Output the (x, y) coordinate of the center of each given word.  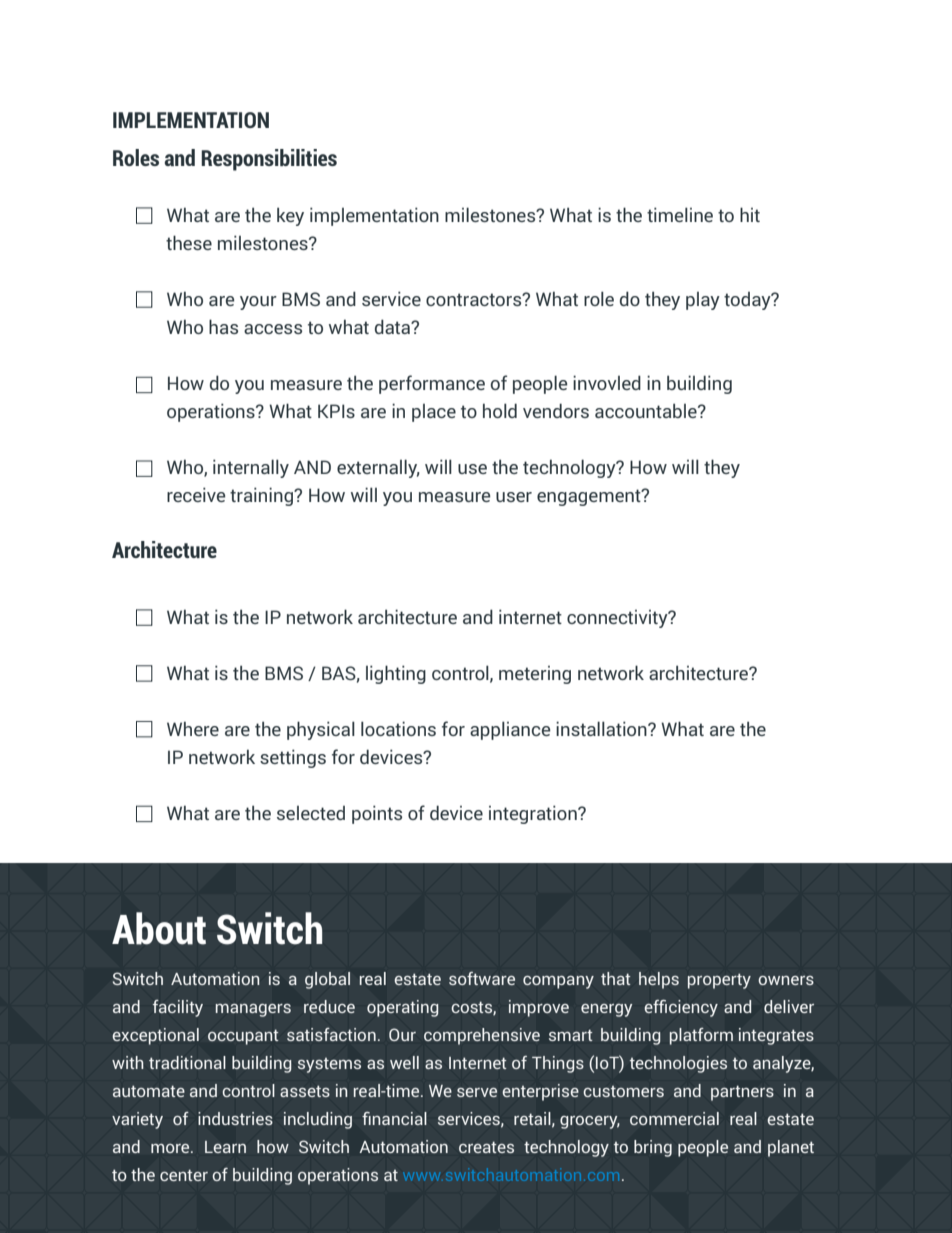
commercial (674, 1118)
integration (534, 814)
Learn (225, 1147)
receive (196, 494)
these (189, 242)
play (703, 301)
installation (602, 728)
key (290, 216)
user (514, 497)
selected (311, 813)
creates (486, 1147)
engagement (590, 497)
